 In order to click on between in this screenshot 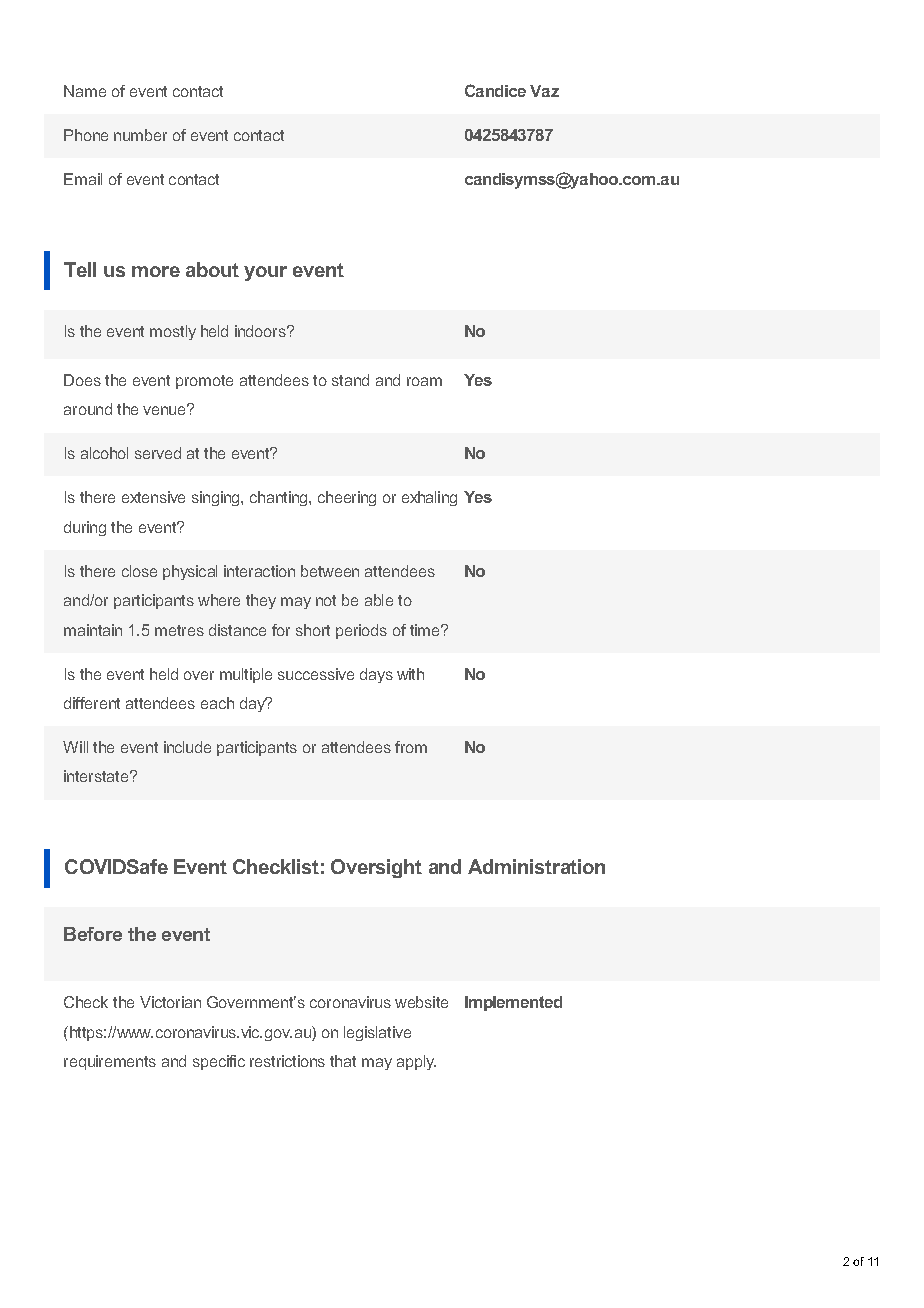, I will do `click(330, 571)`.
